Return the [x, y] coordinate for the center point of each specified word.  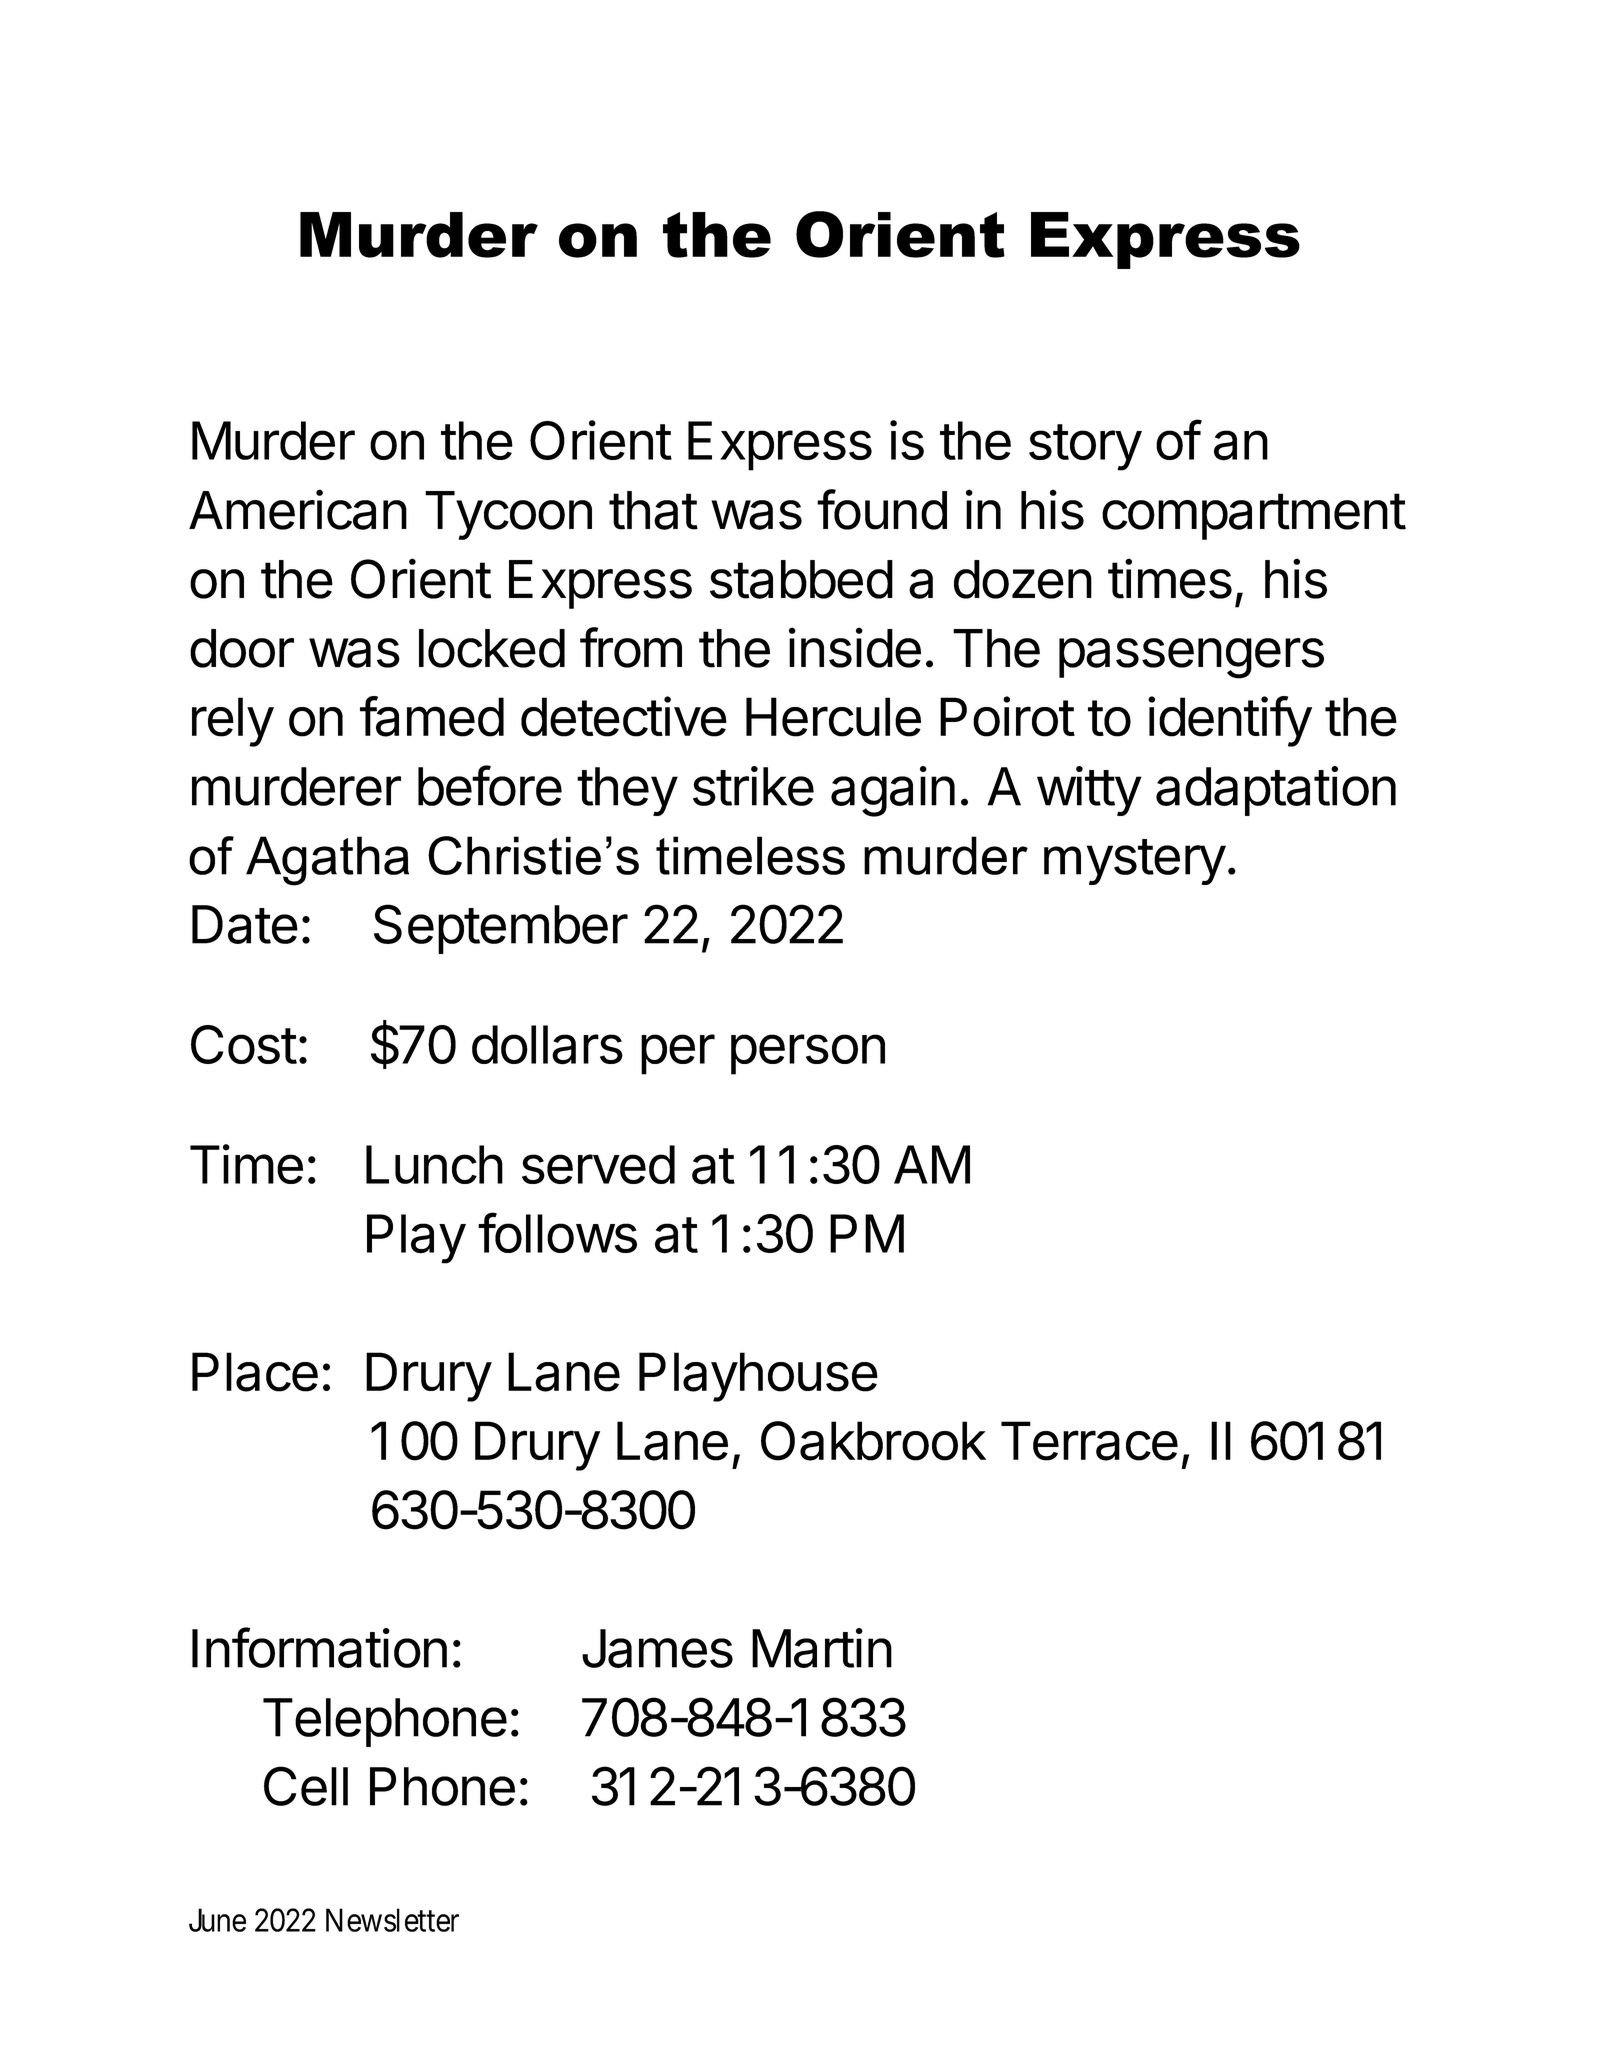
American [298, 509]
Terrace [1089, 1441]
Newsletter [392, 1920]
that [653, 510]
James [657, 1648]
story [1085, 447]
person [808, 1054]
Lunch [434, 1164]
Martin [822, 1648]
